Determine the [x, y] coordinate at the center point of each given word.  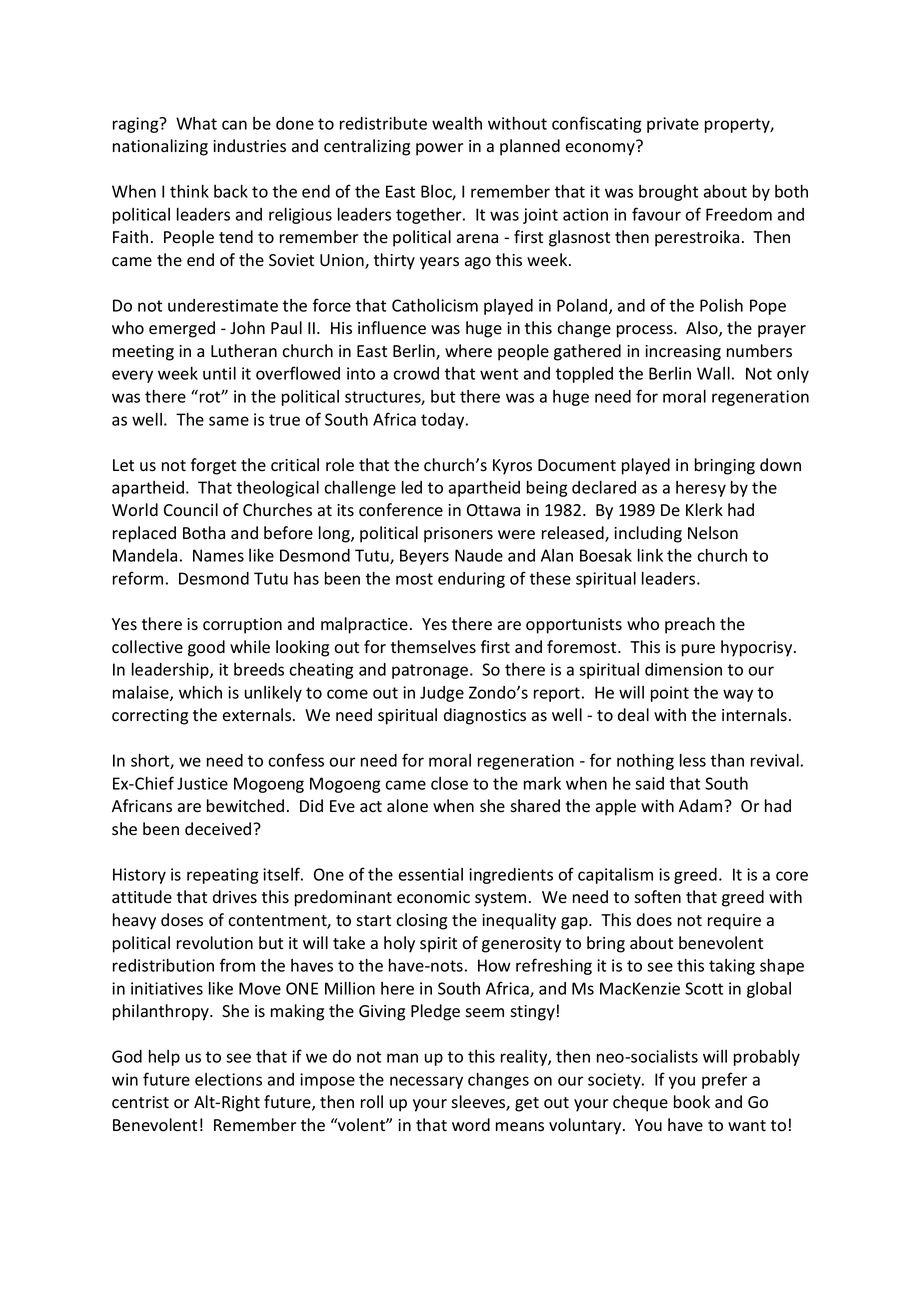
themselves [433, 647]
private [673, 125]
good [206, 648]
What [196, 123]
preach [690, 625]
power [439, 149]
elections [228, 1079]
